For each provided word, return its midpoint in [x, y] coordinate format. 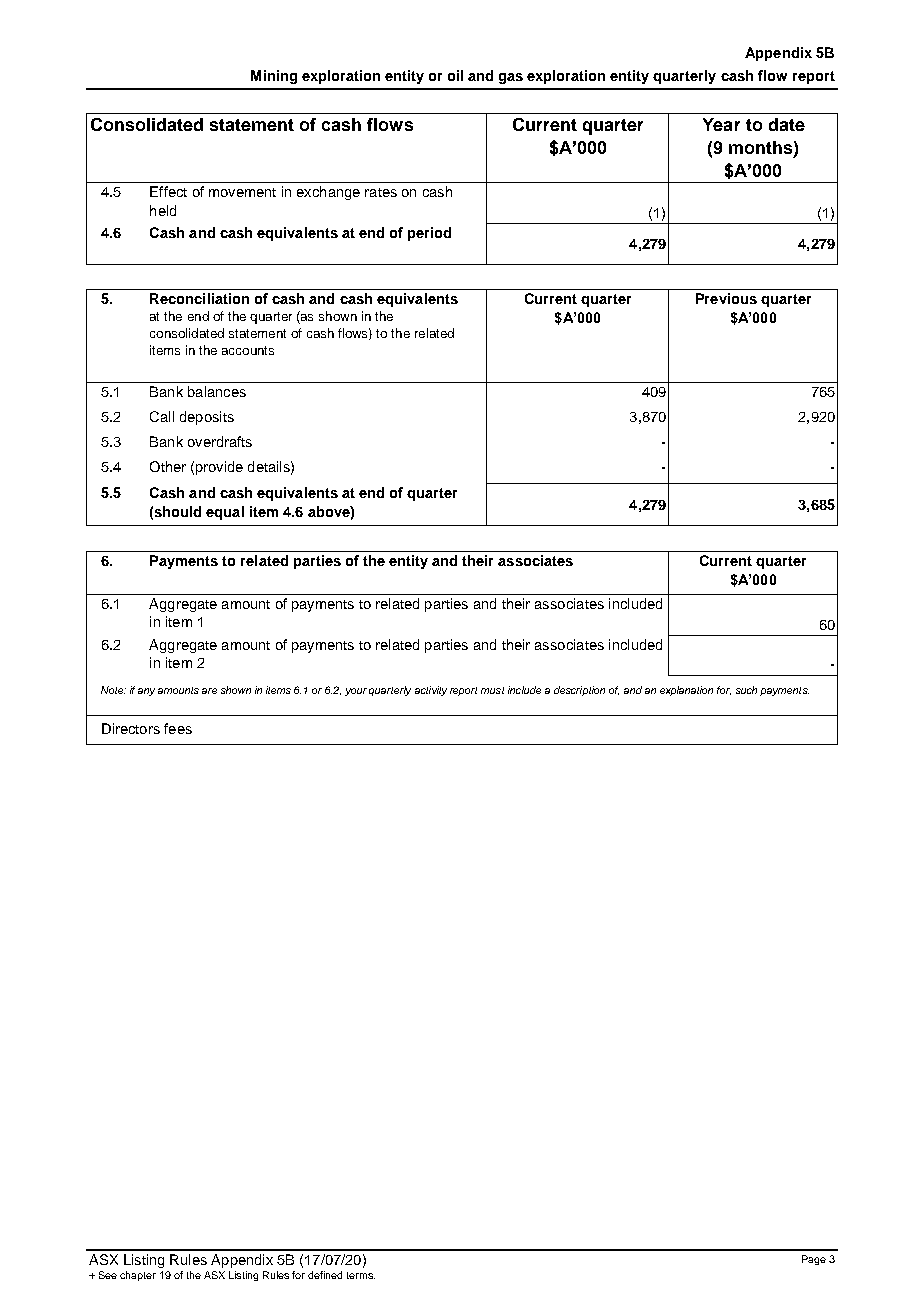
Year [721, 124]
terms [361, 1275]
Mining [274, 77]
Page [814, 1260]
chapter [138, 1276]
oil [455, 75]
